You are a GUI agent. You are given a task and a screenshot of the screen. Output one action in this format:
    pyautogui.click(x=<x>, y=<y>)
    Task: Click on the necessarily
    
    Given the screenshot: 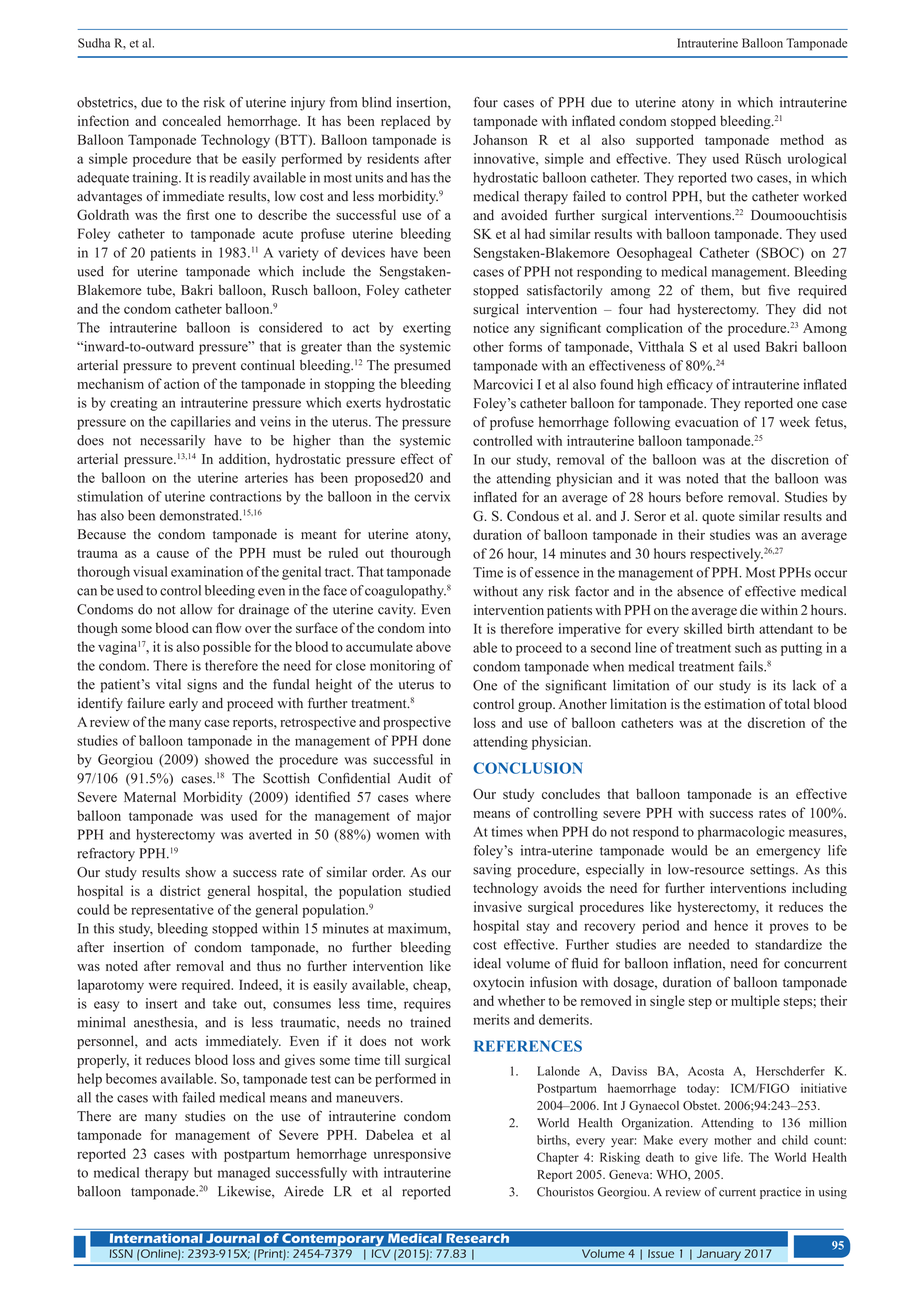 What is the action you would take?
    pyautogui.click(x=172, y=442)
